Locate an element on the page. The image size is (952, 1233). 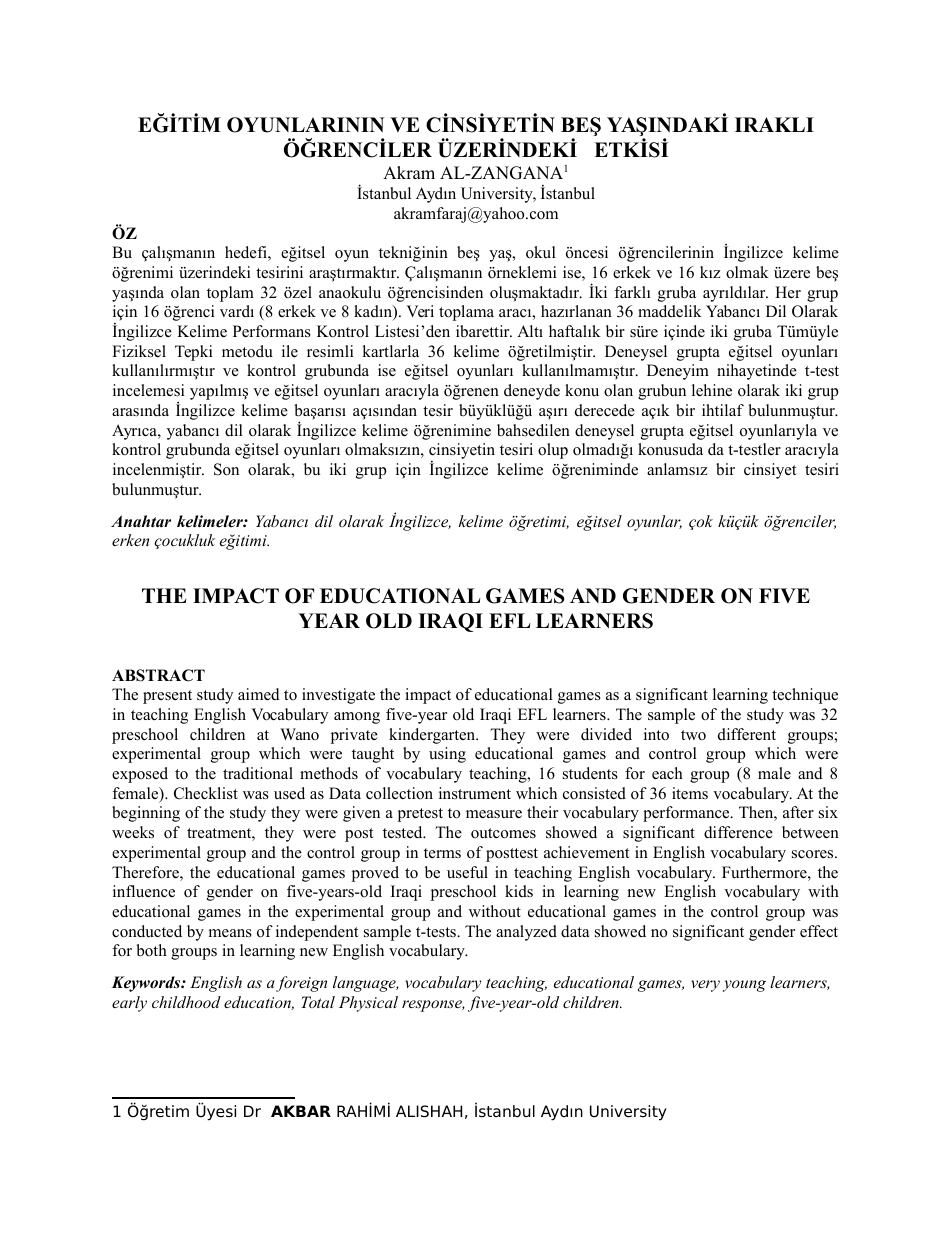
investigate is located at coordinates (338, 696).
